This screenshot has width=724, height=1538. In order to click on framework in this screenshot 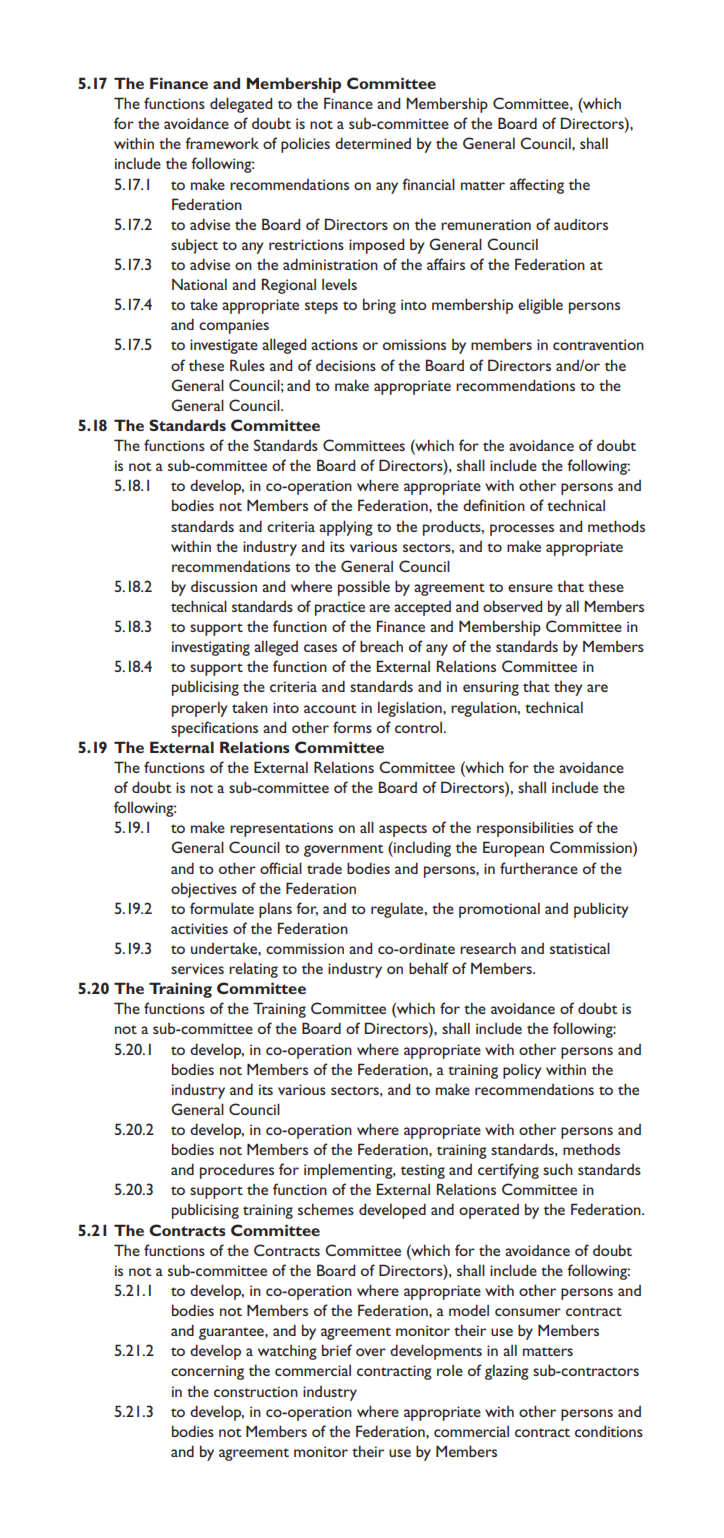, I will do `click(222, 143)`.
